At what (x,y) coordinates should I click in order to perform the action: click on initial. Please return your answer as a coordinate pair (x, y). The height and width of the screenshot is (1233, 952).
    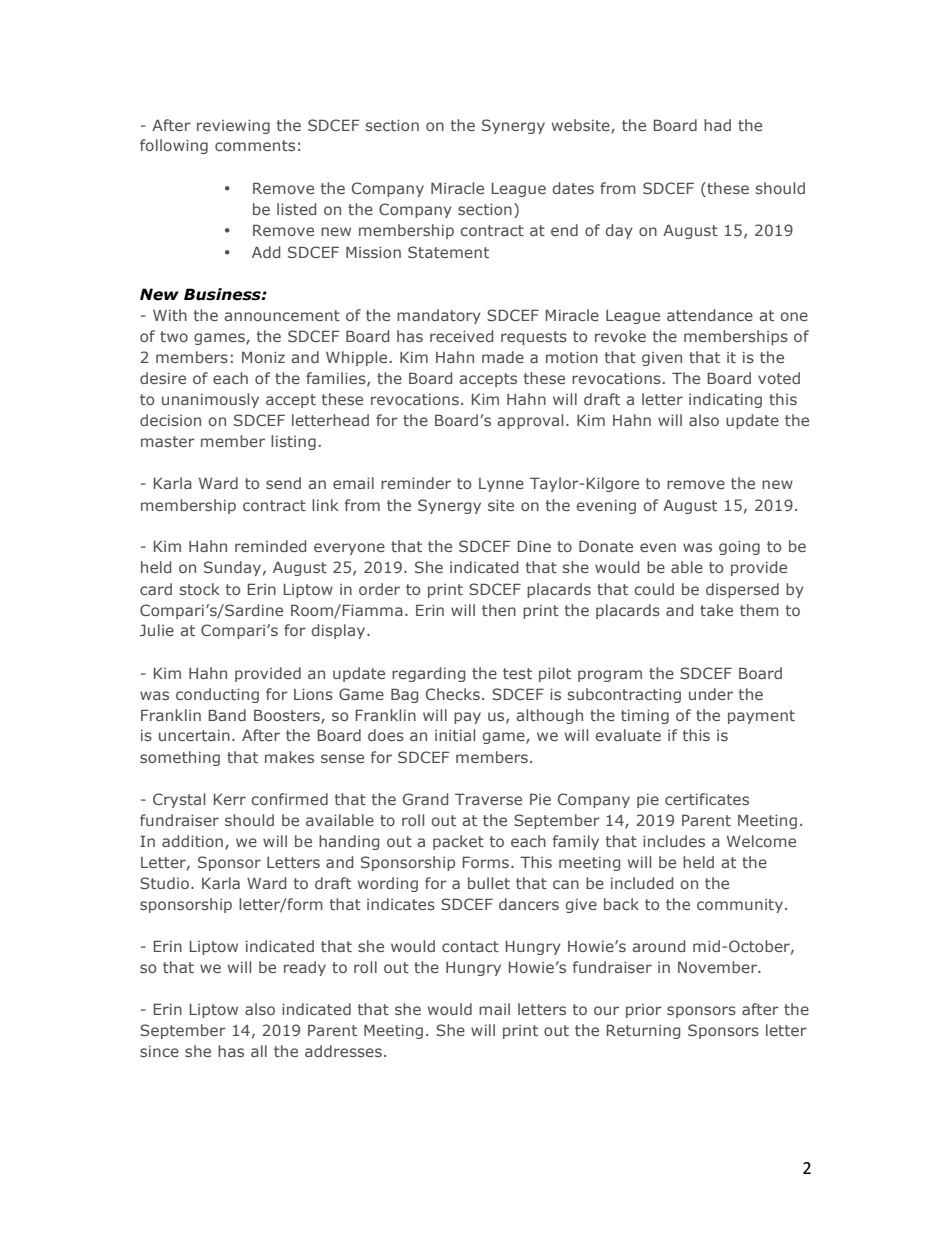
    Looking at the image, I should click on (455, 735).
